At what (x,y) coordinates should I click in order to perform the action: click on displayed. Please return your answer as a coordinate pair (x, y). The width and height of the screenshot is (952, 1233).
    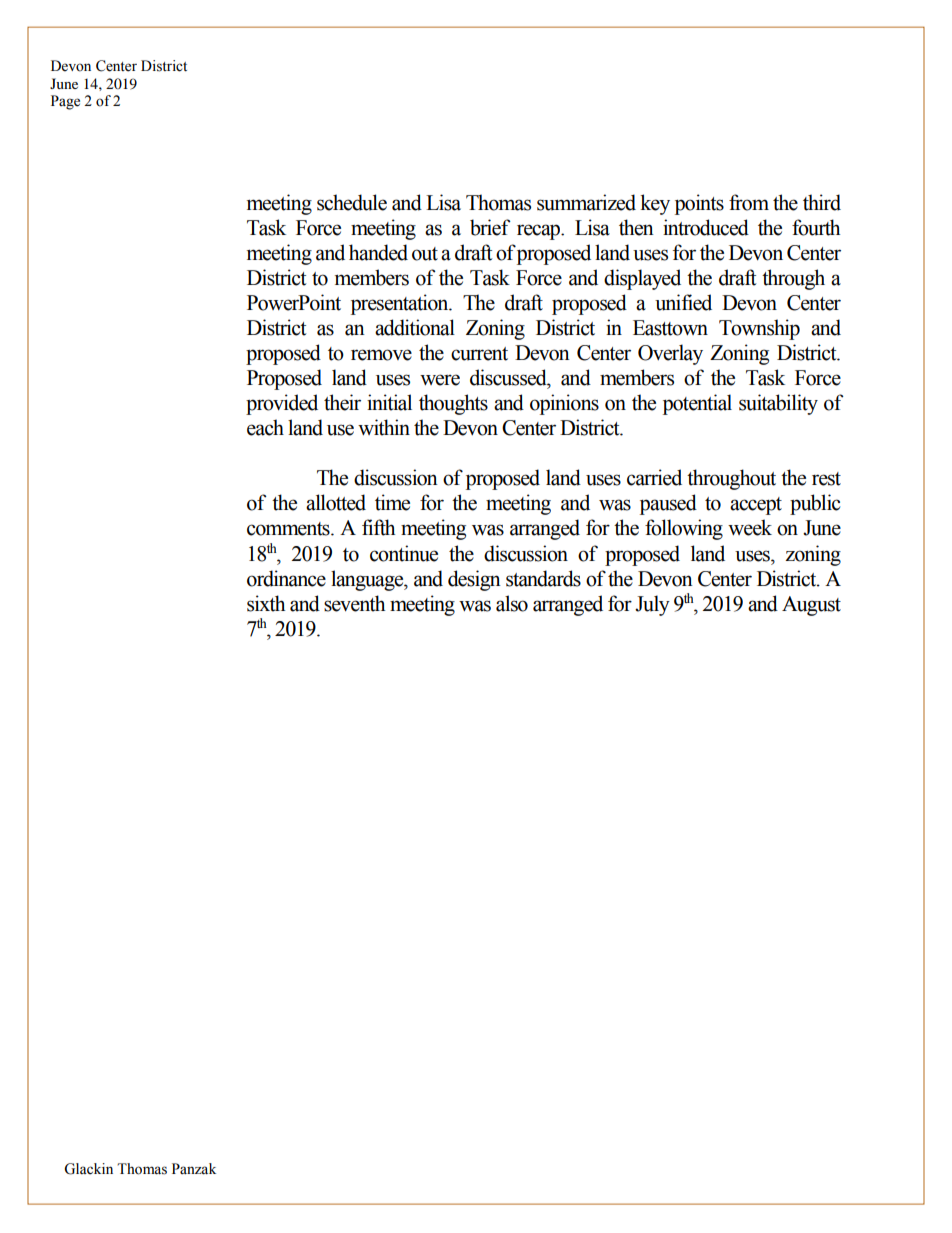
    Looking at the image, I should click on (642, 279).
